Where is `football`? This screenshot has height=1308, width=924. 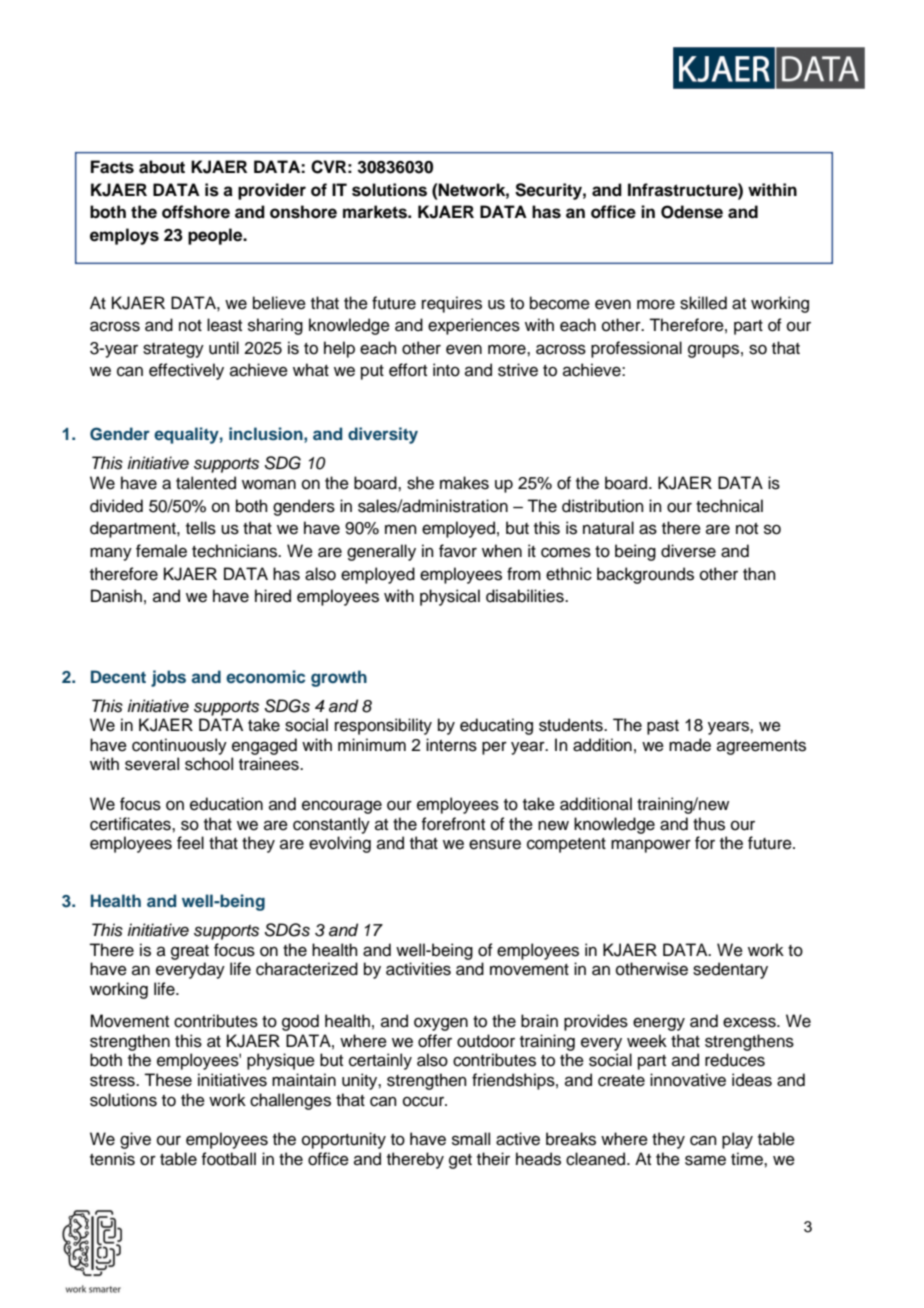
football is located at coordinates (228, 1159).
